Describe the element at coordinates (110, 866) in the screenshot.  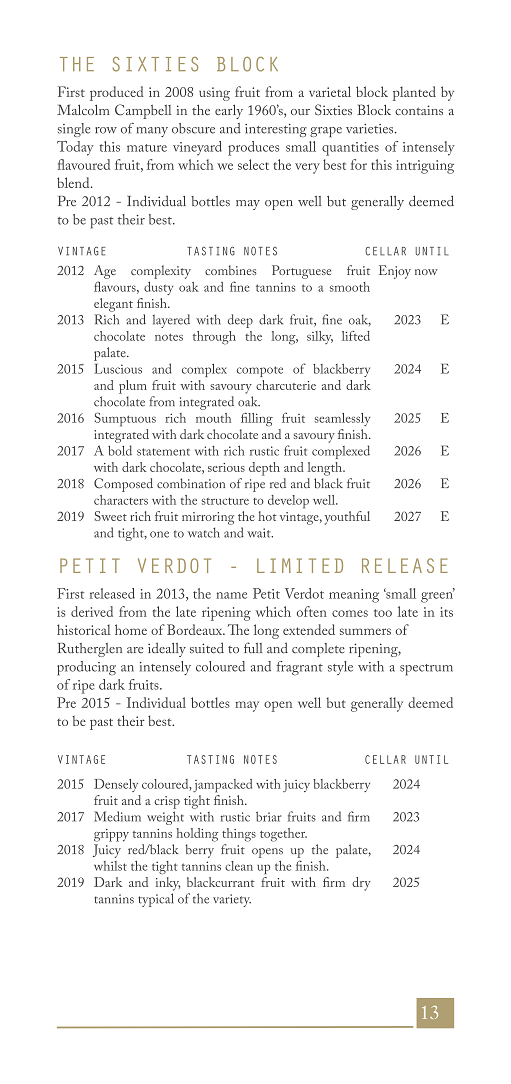
I see `whilst` at that location.
